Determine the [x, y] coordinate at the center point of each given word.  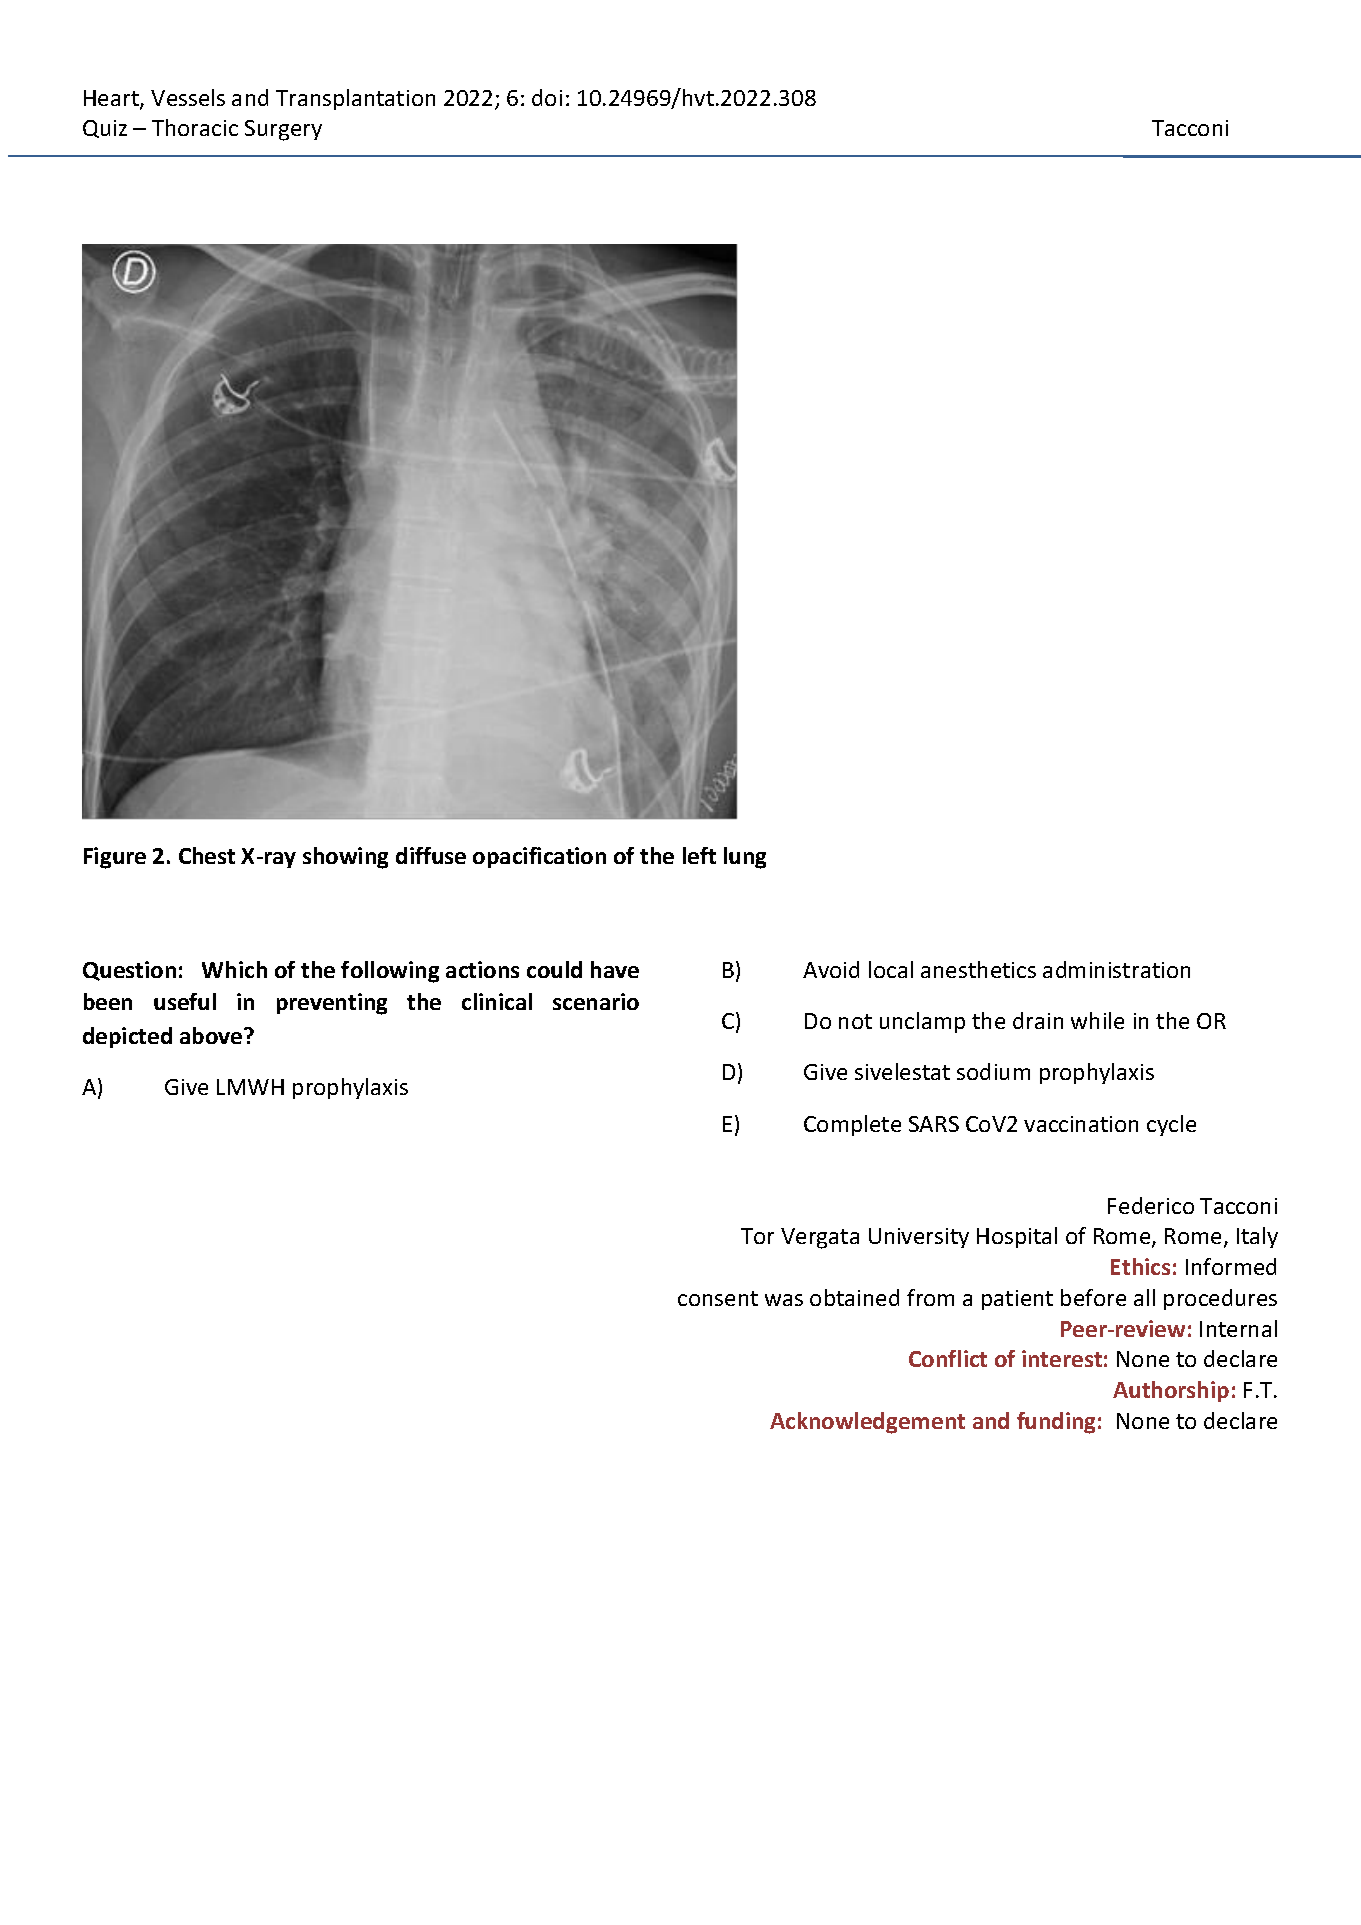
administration [1116, 969]
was [784, 1300]
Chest [207, 855]
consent [718, 1298]
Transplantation [355, 99]
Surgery [283, 130]
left [699, 855]
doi [547, 97]
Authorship [1171, 1391]
